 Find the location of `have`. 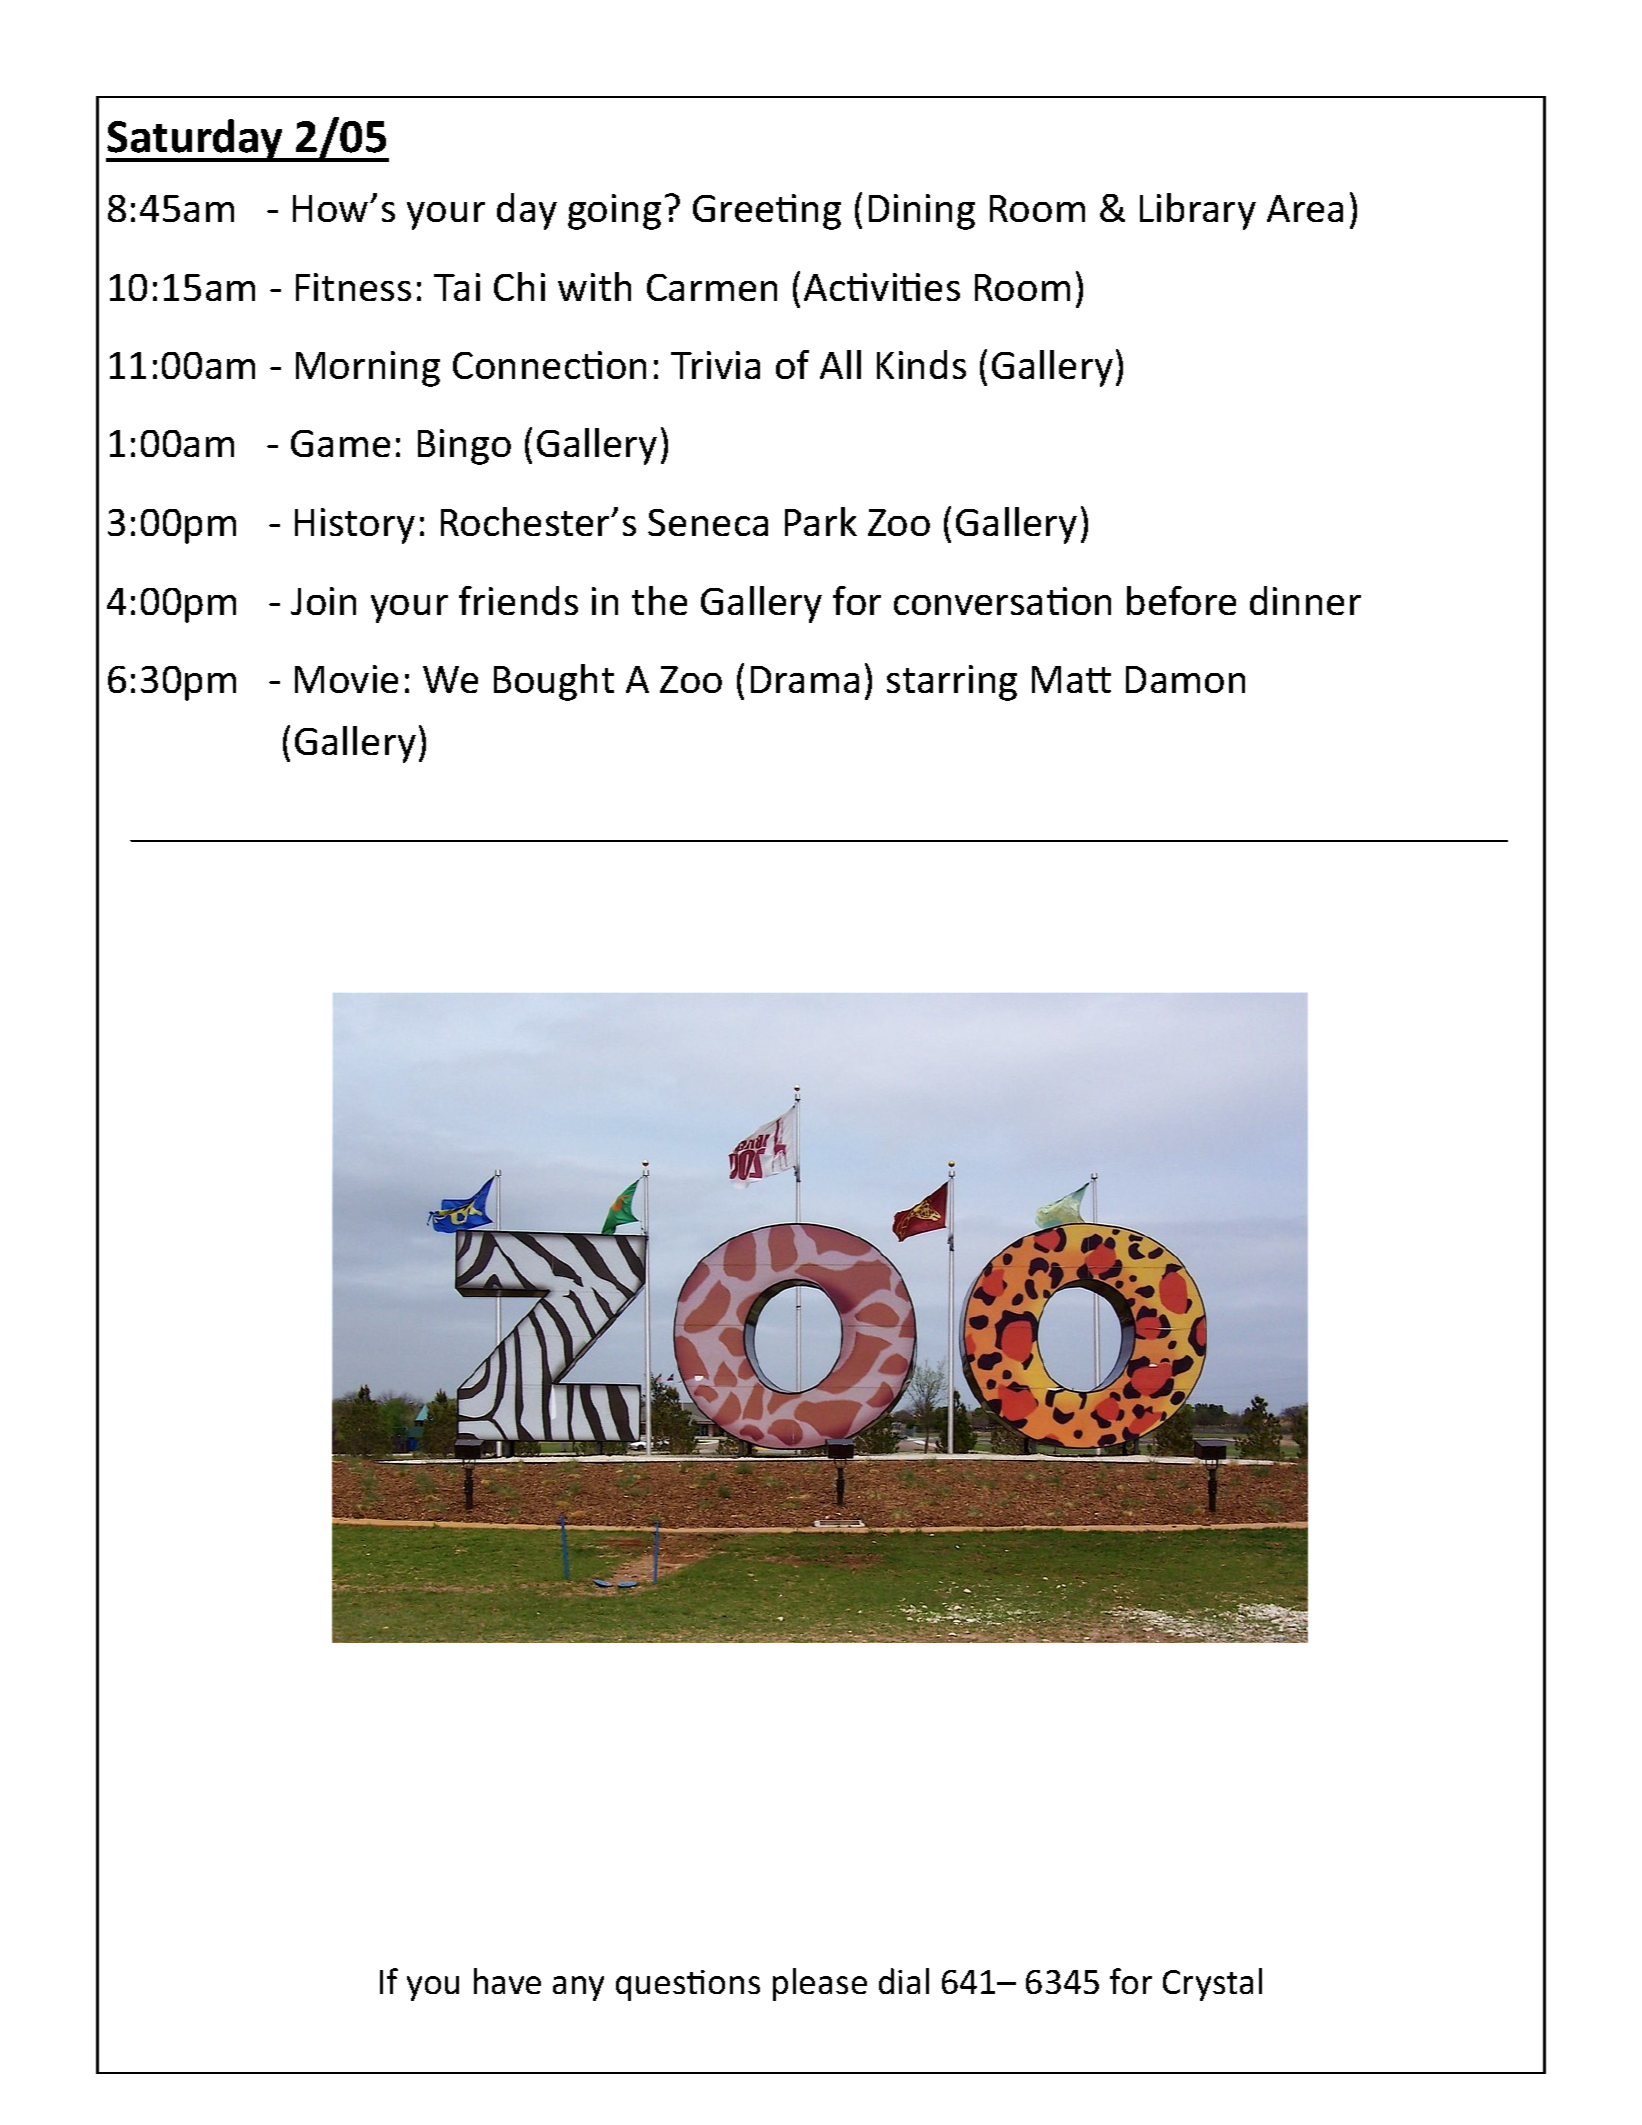

have is located at coordinates (507, 1981).
